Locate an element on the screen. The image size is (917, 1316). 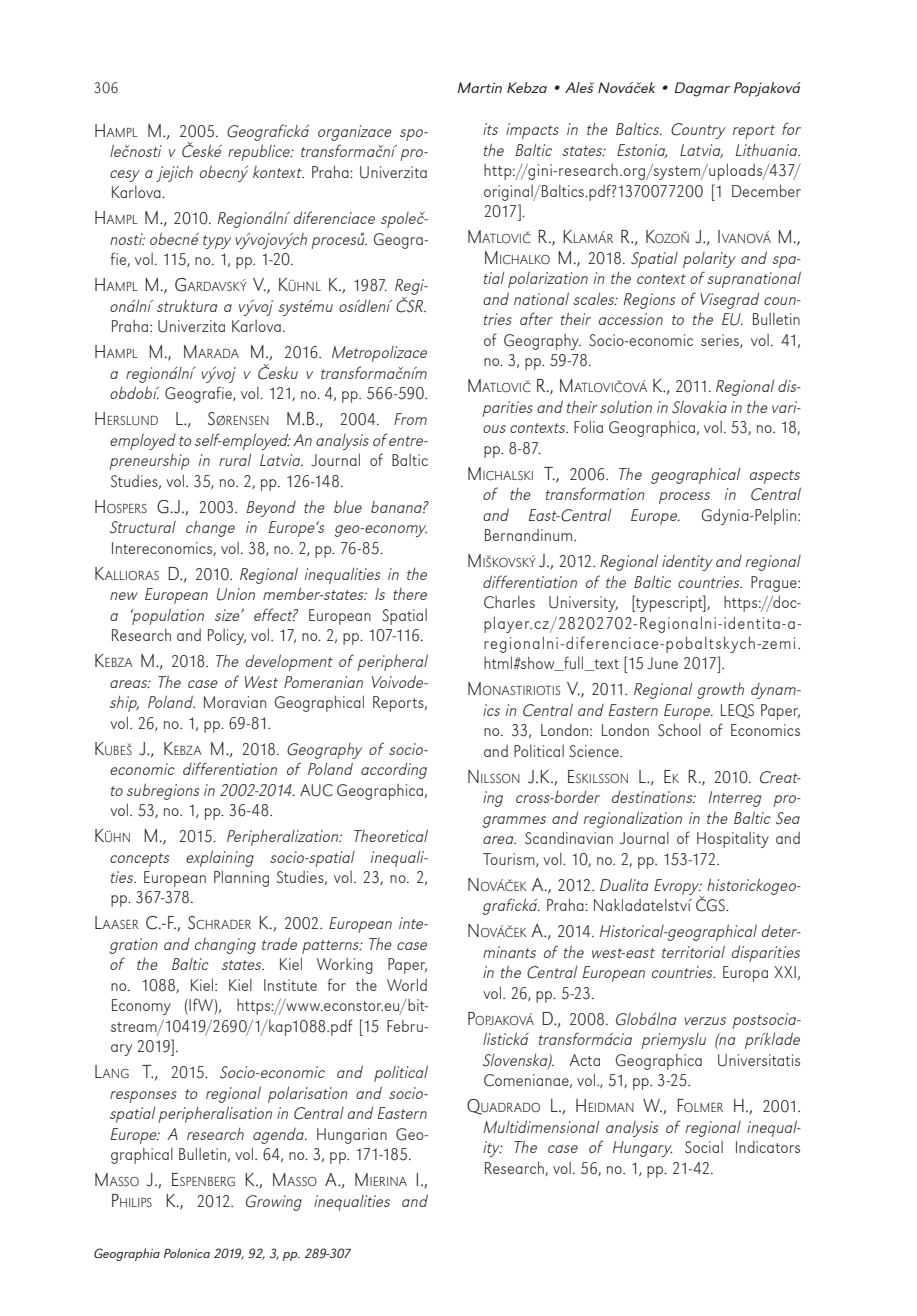
rural is located at coordinates (235, 459).
